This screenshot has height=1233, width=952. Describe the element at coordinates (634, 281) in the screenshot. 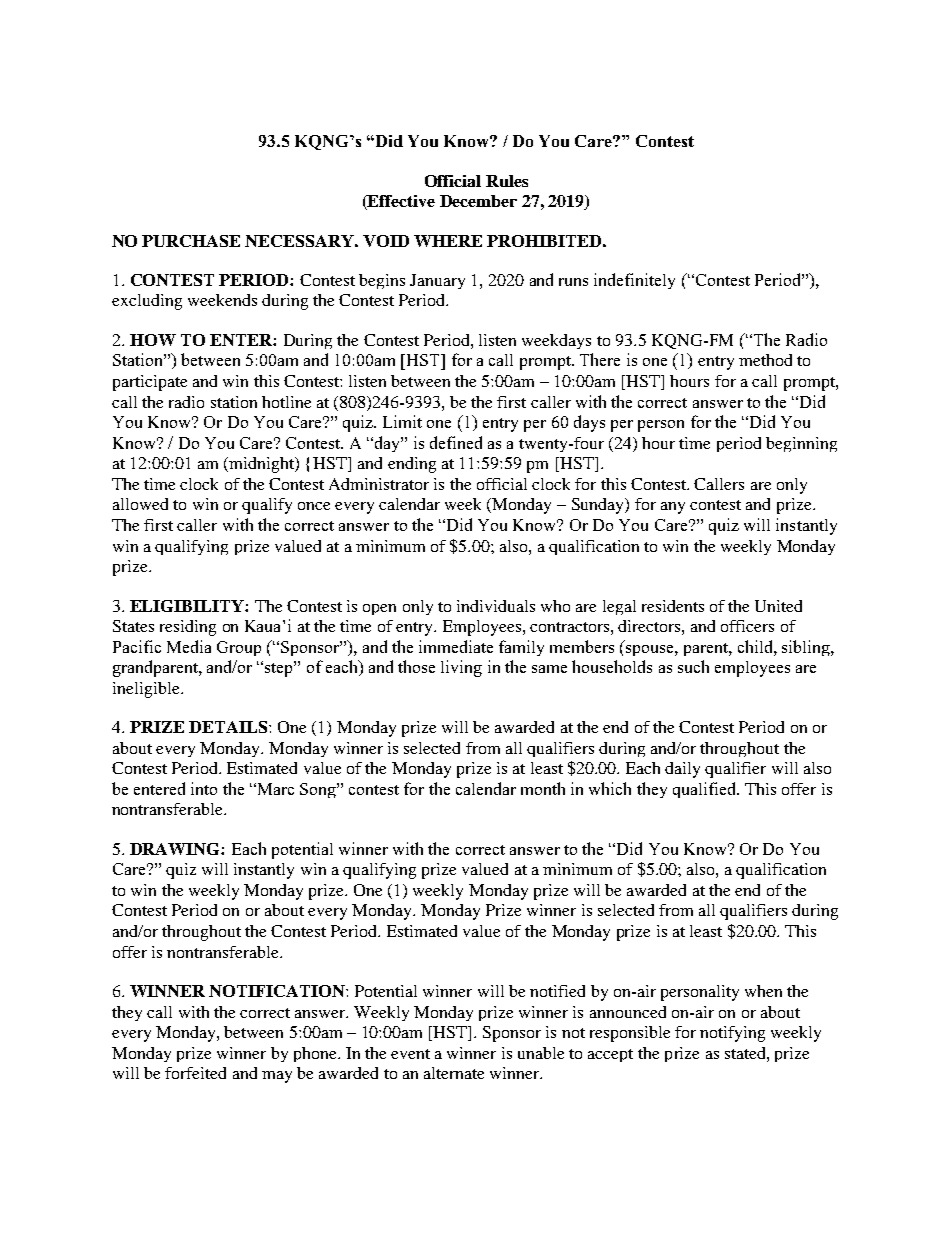

I see `indefinitely` at that location.
